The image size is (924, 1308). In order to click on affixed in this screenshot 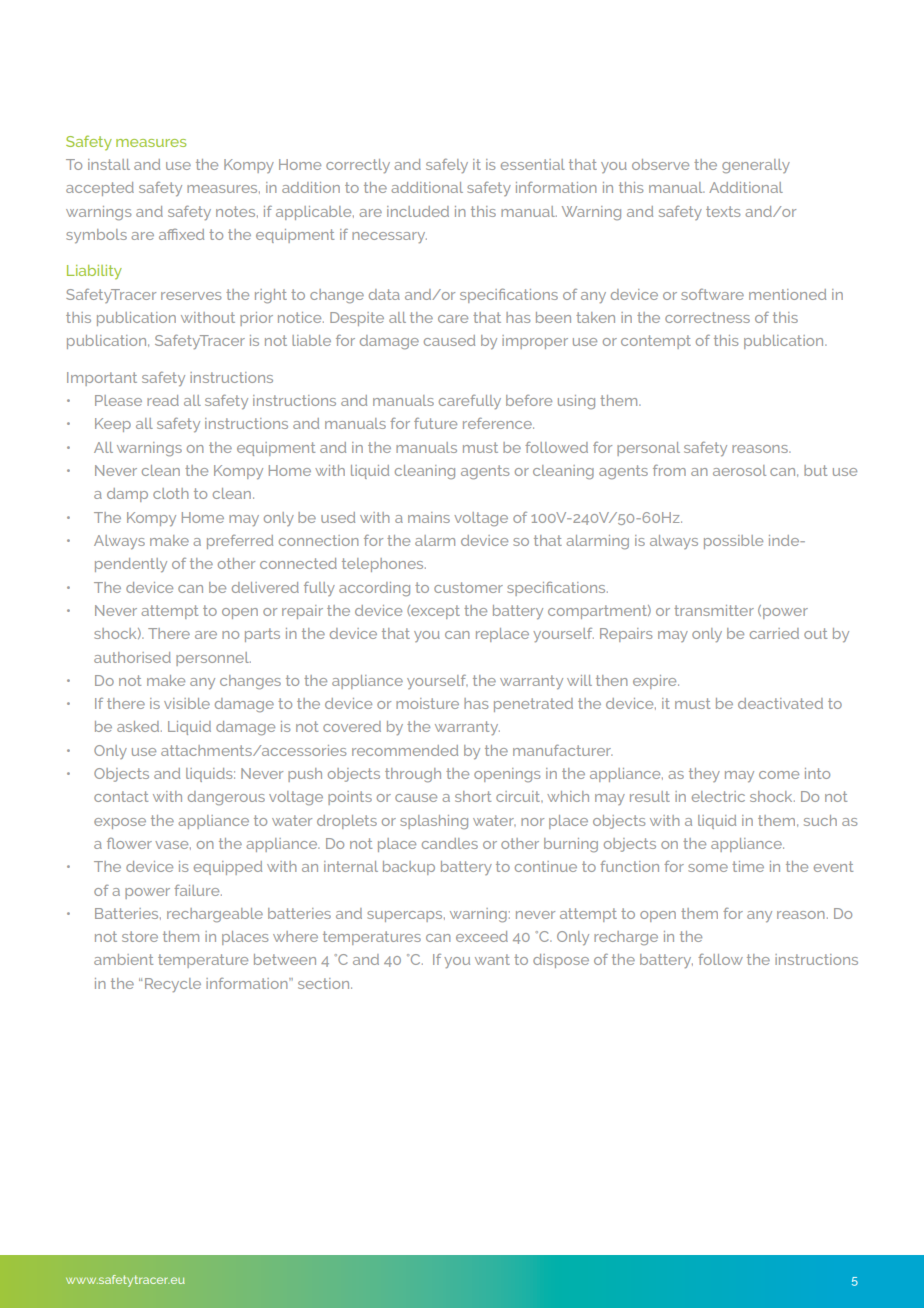, I will do `click(181, 234)`.
